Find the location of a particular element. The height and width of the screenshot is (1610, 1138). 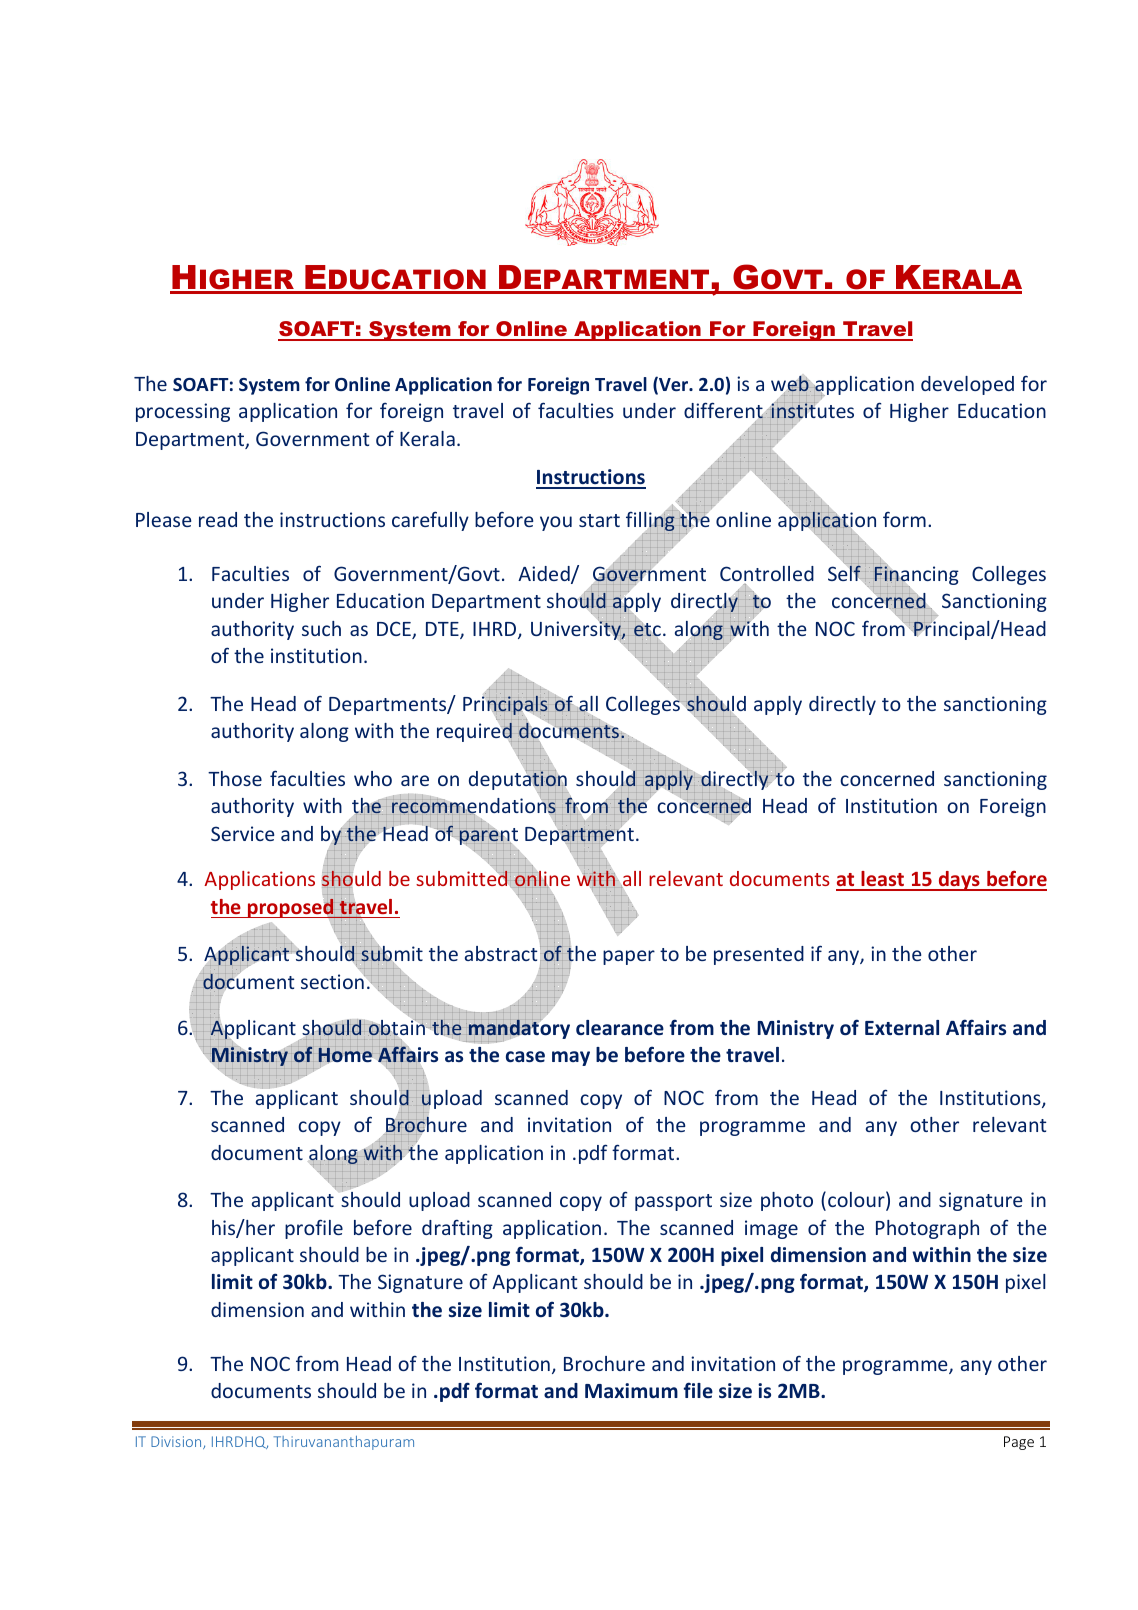

may is located at coordinates (571, 1058).
